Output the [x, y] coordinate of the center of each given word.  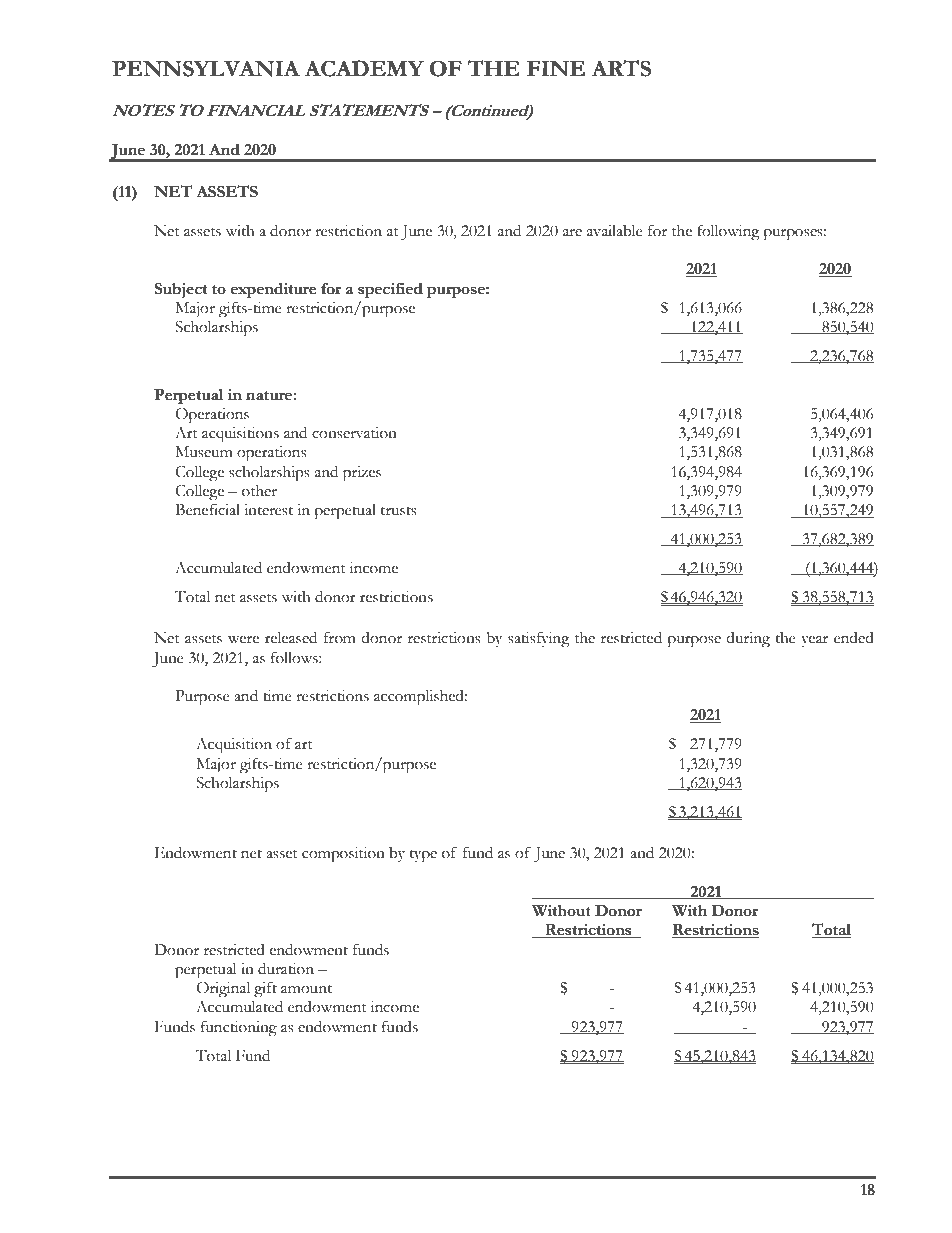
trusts [399, 511]
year [814, 642]
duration [286, 969]
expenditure [273, 290]
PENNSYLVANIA [206, 68]
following [728, 232]
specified [390, 290]
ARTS [621, 68]
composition [343, 855]
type [423, 856]
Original [223, 989]
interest [268, 510]
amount [306, 989]
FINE [556, 69]
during [748, 640]
